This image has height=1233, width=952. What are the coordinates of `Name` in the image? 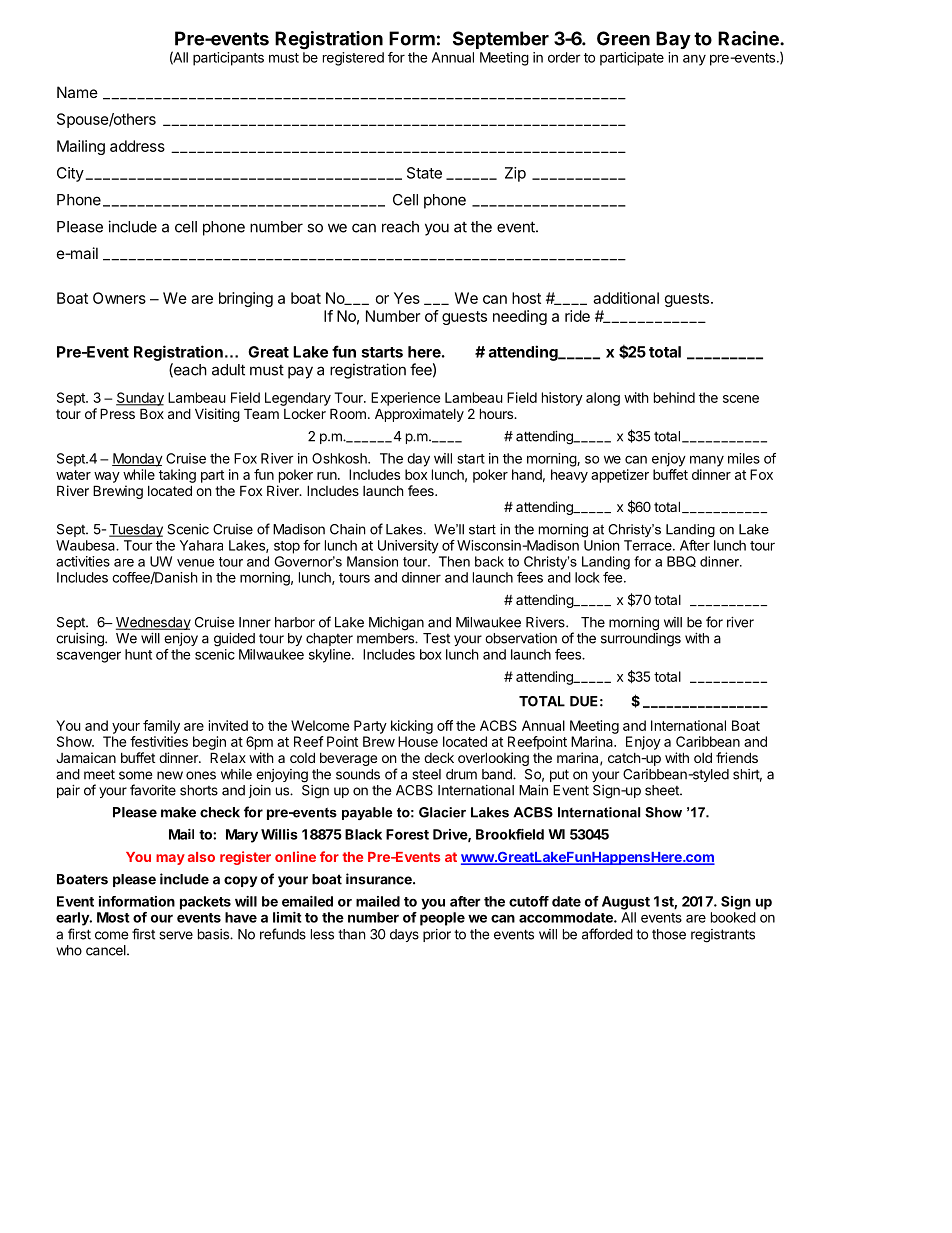 It's located at (77, 92).
